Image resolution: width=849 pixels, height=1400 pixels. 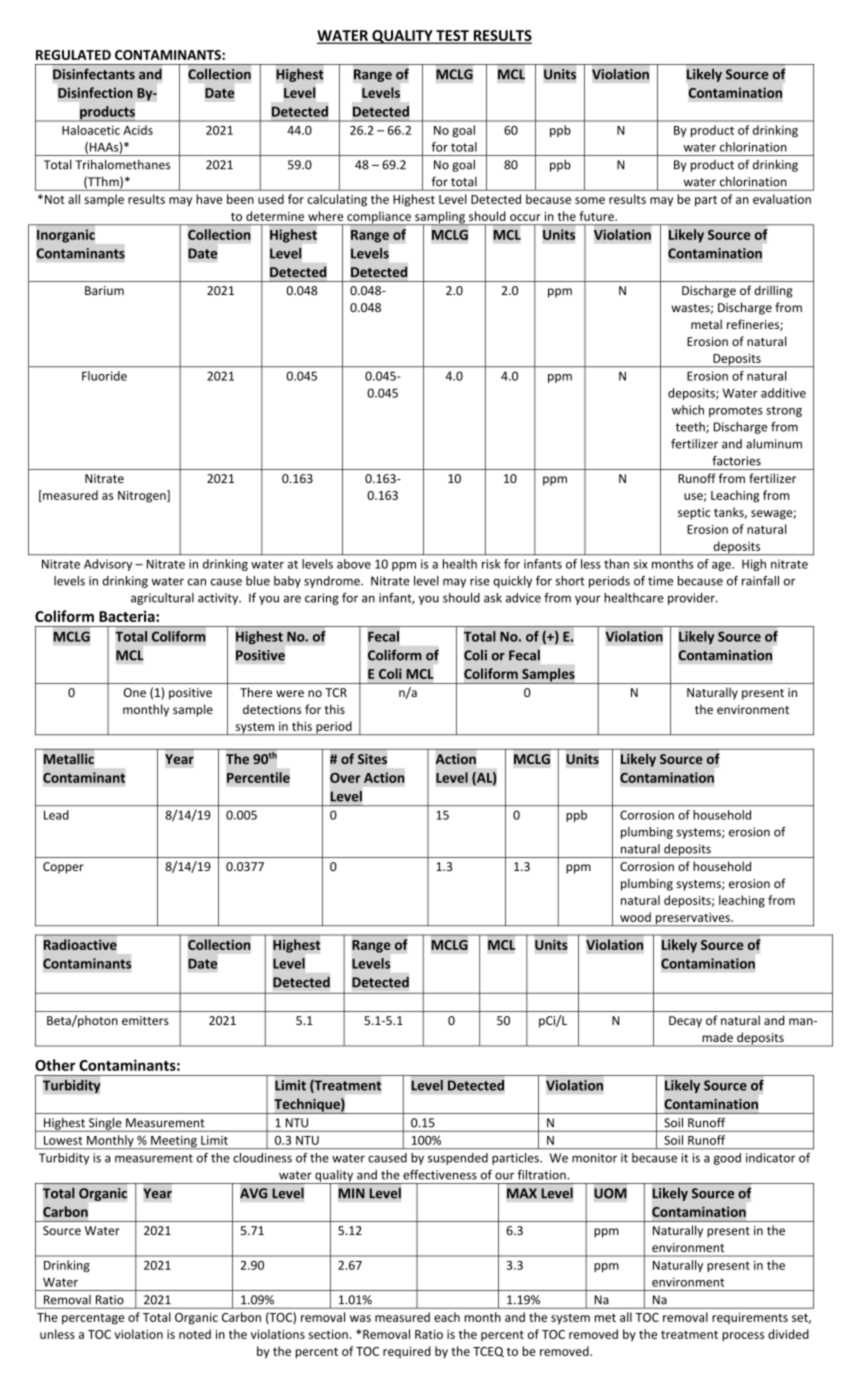 I want to click on Disinfectants, so click(x=94, y=74).
